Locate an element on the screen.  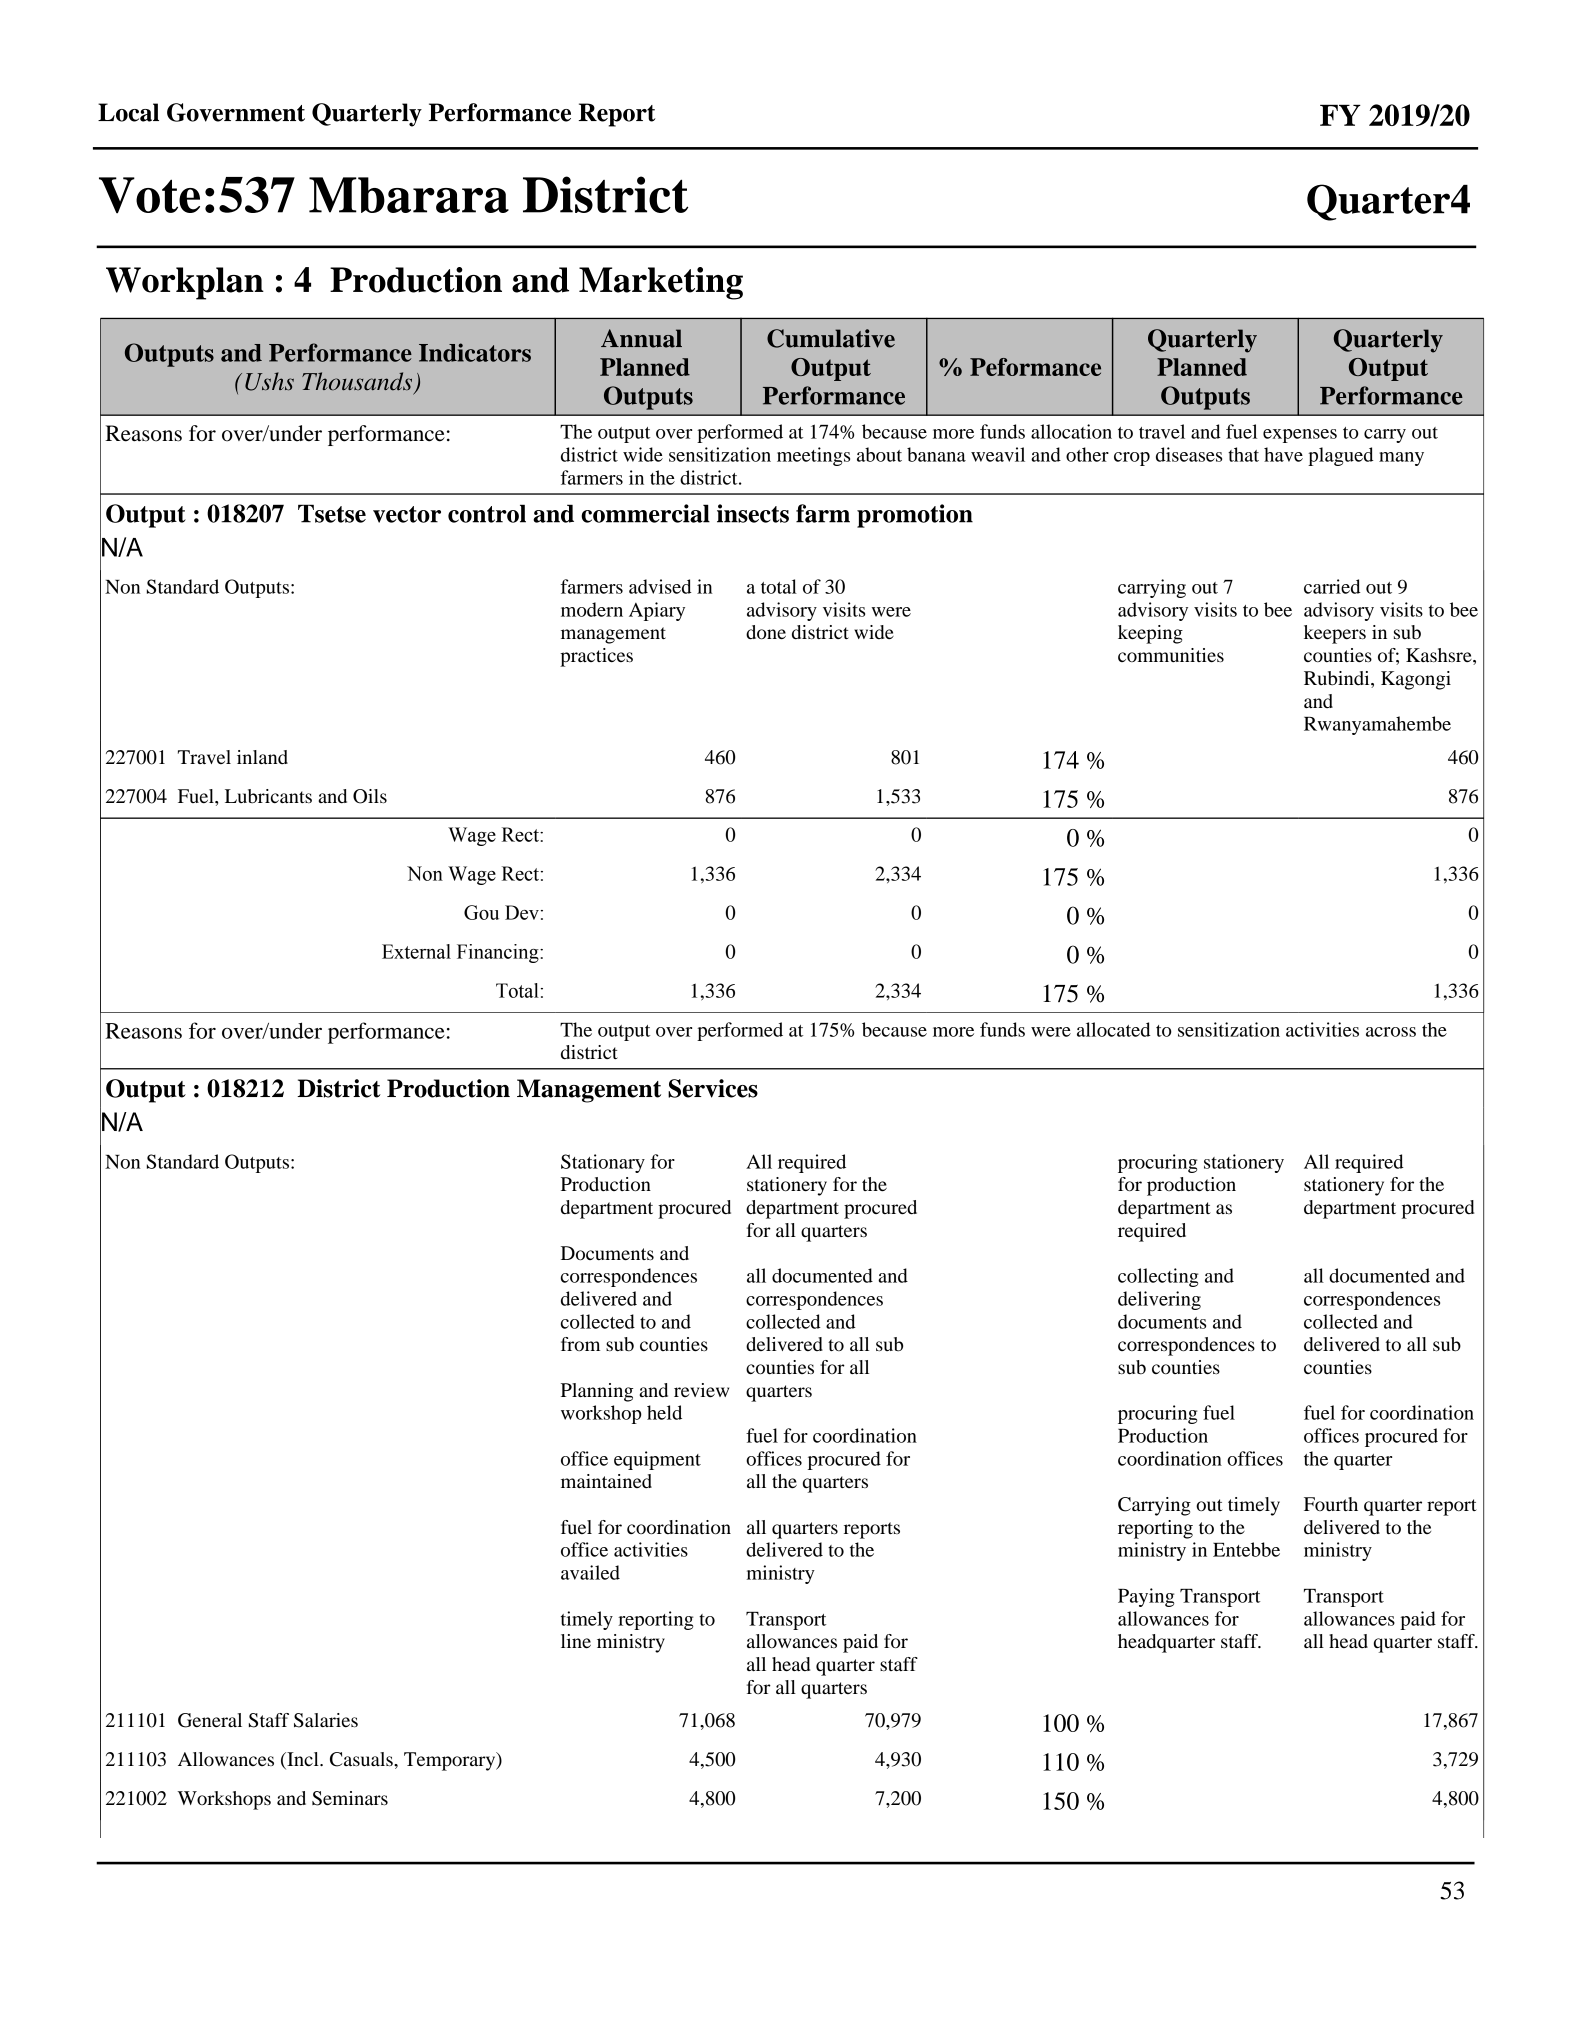
Local is located at coordinates (128, 112).
